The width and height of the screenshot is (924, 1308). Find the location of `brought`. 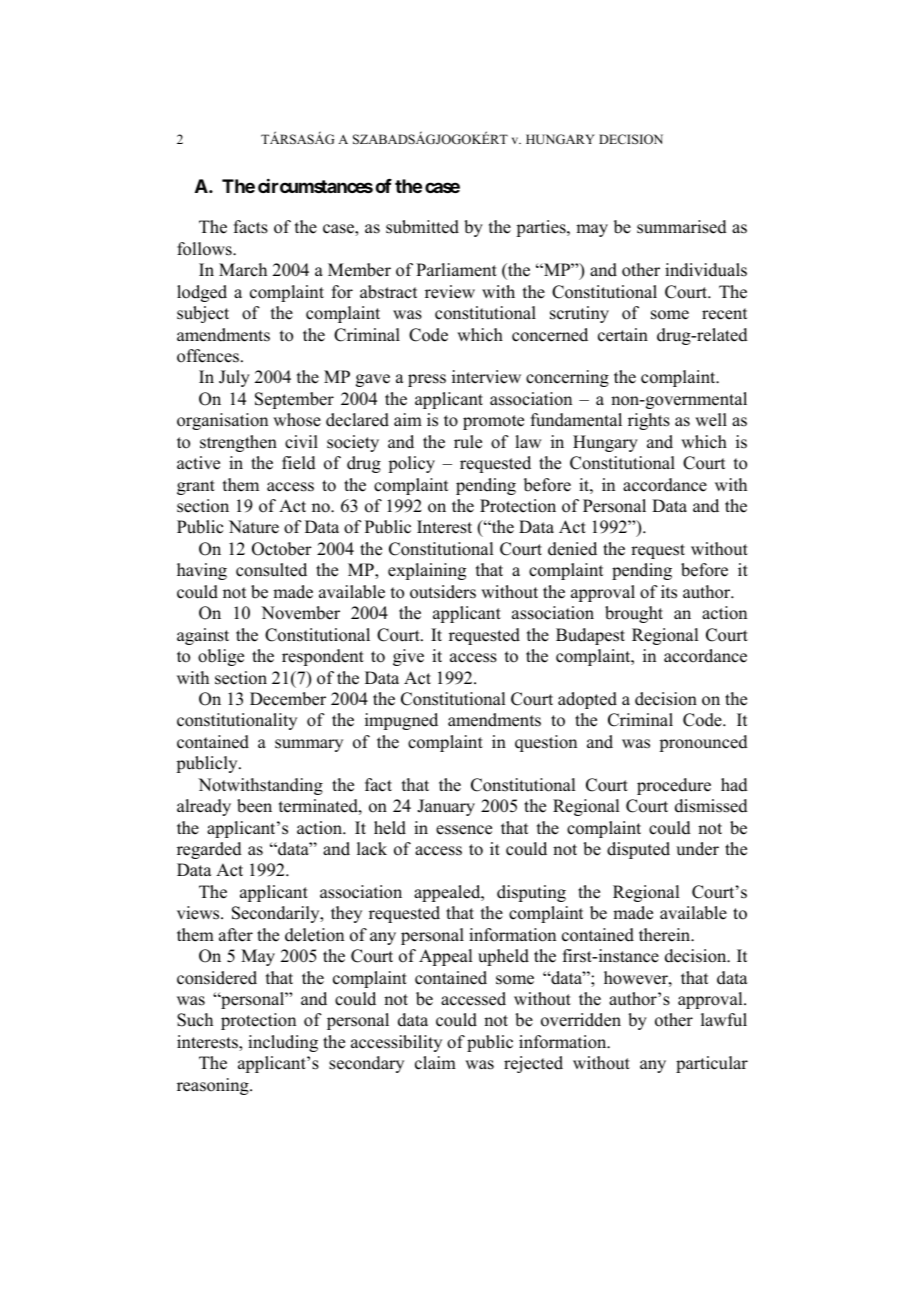

brought is located at coordinates (634, 614).
